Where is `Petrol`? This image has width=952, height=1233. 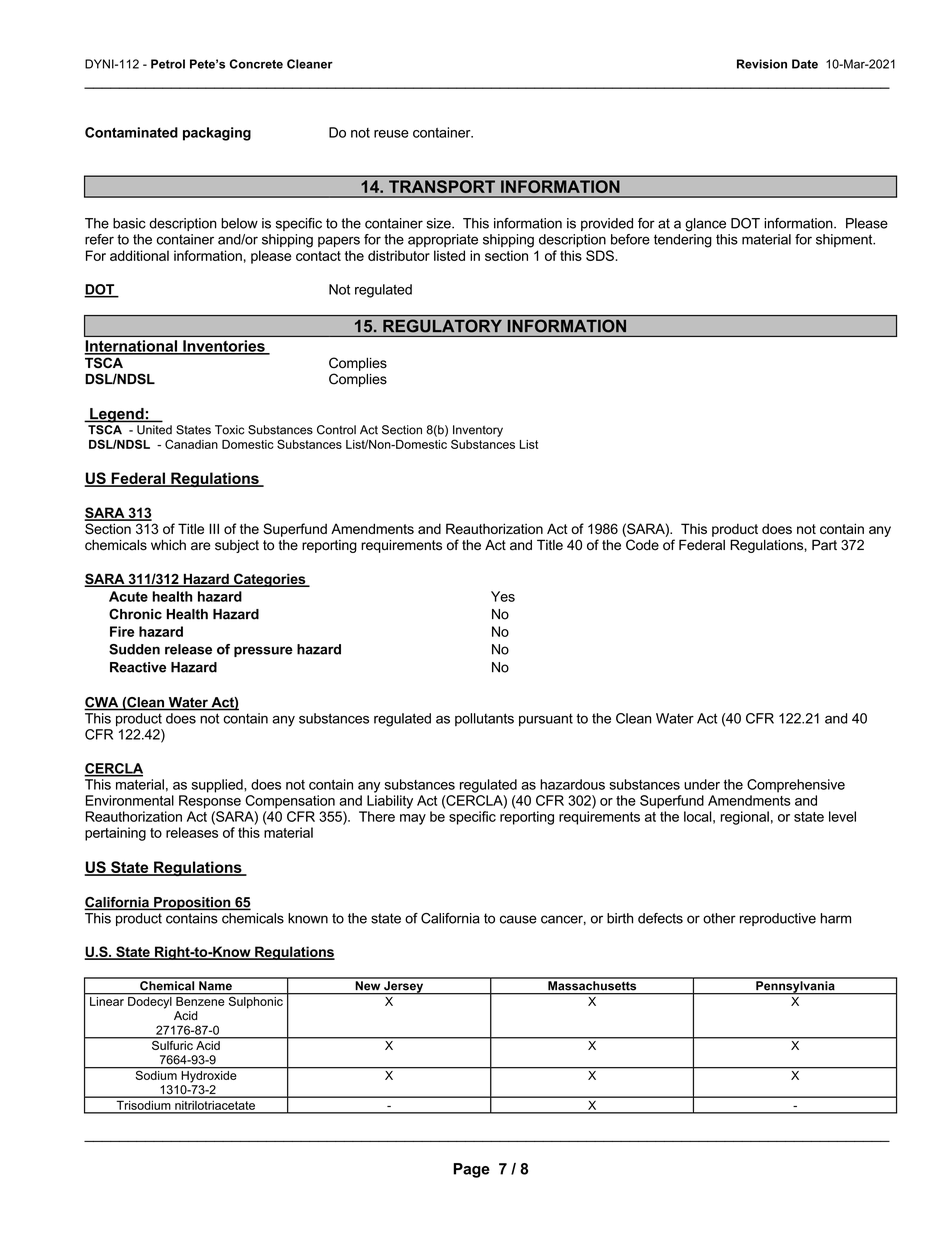 Petrol is located at coordinates (168, 64).
